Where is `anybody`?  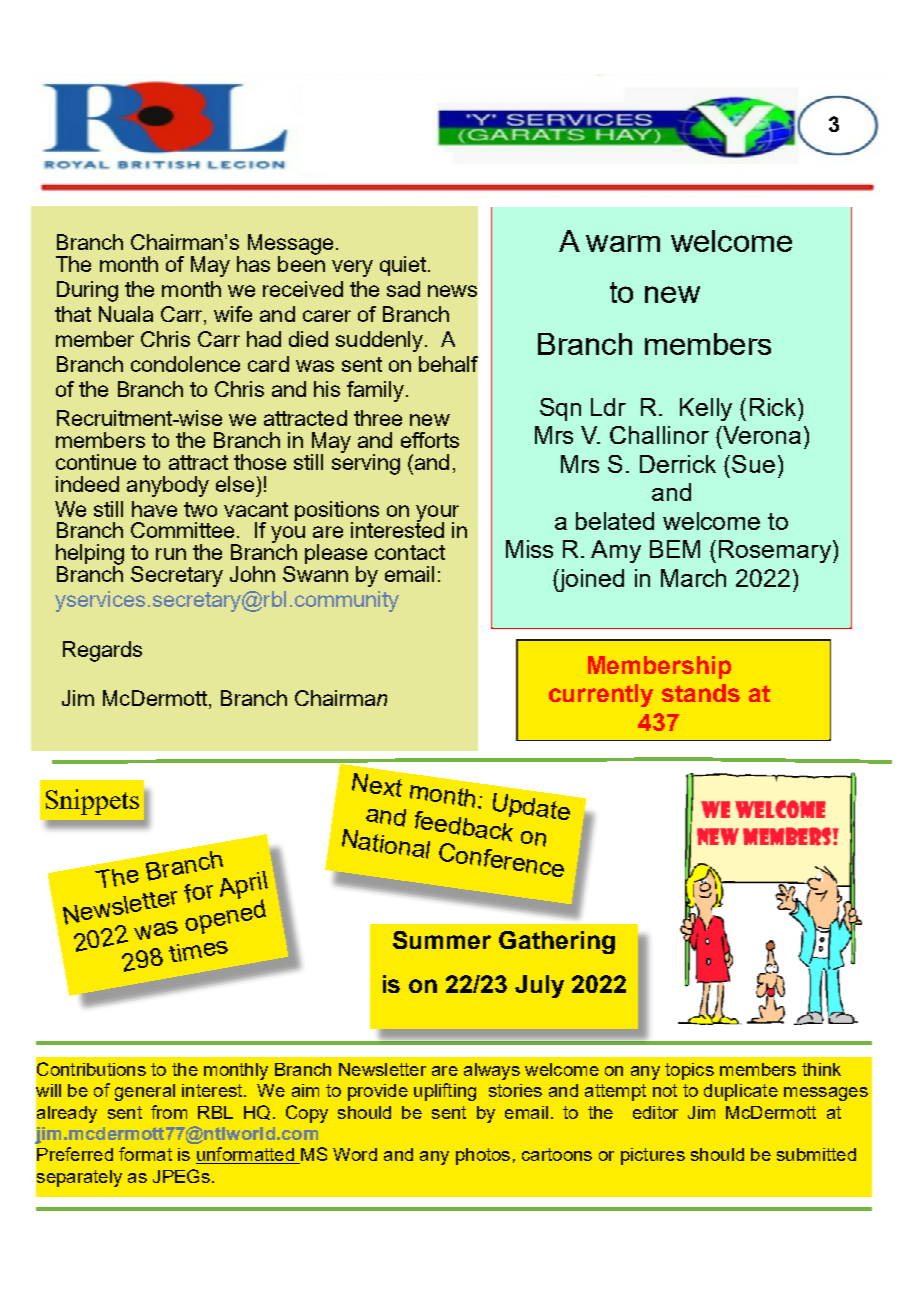
anybody is located at coordinates (168, 486).
